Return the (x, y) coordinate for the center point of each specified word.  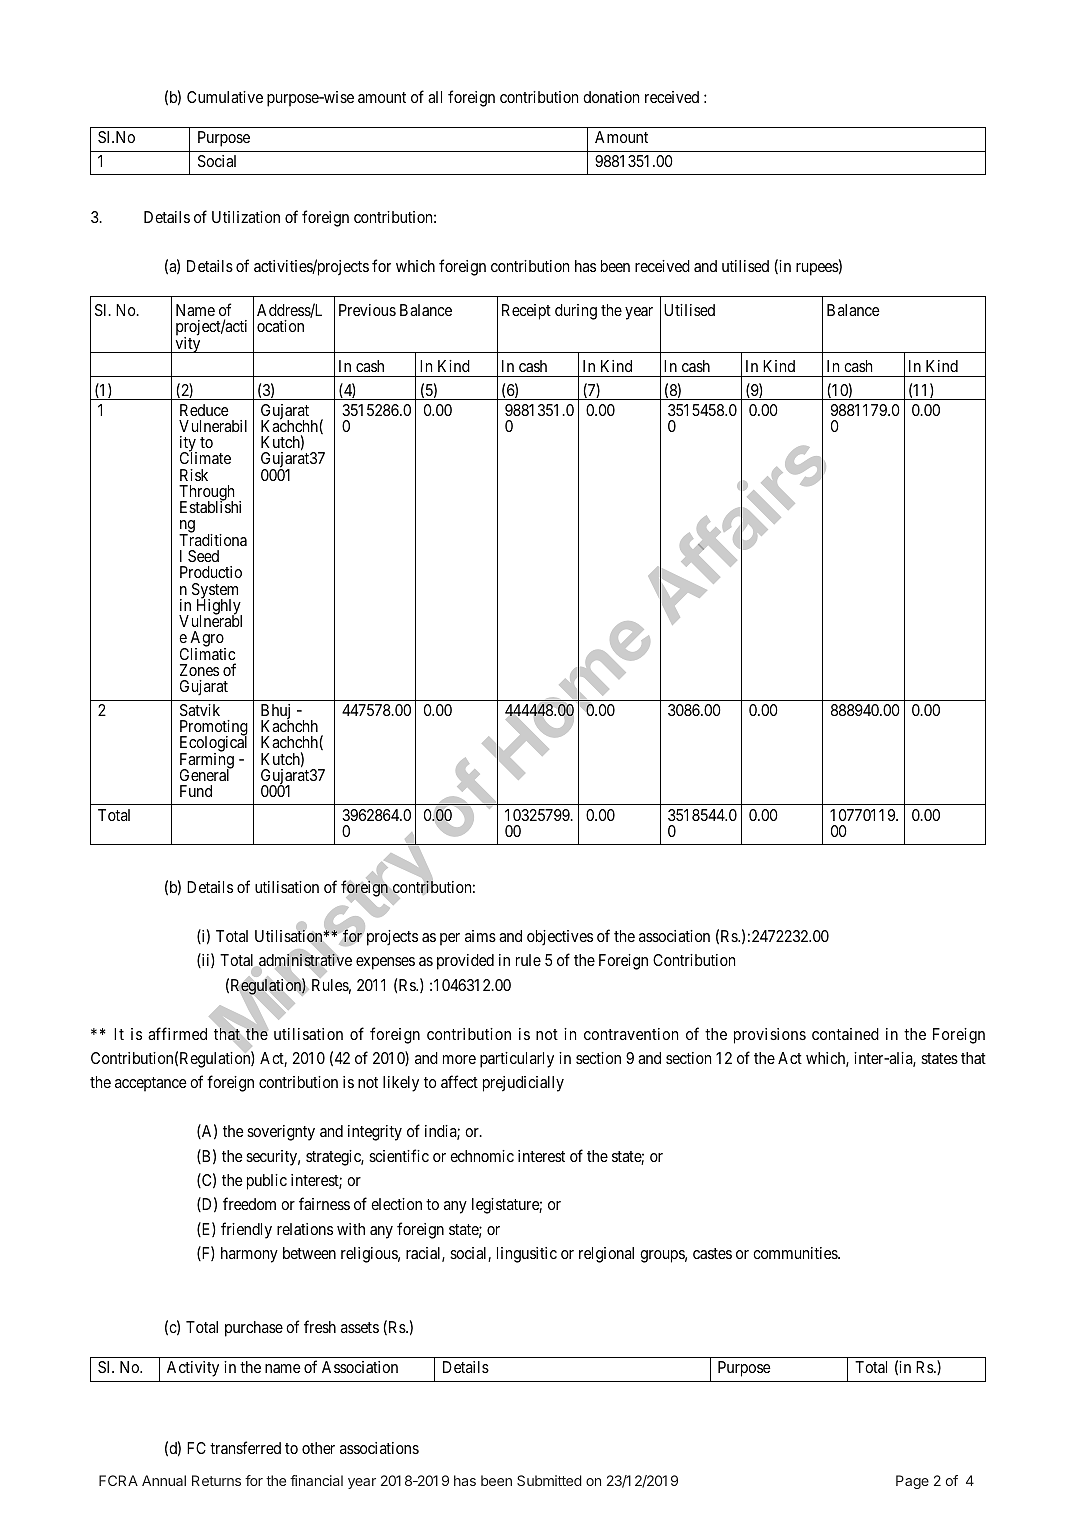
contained (845, 1034)
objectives (560, 938)
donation (611, 97)
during (576, 312)
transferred (245, 1447)
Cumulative (225, 97)
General (206, 774)
